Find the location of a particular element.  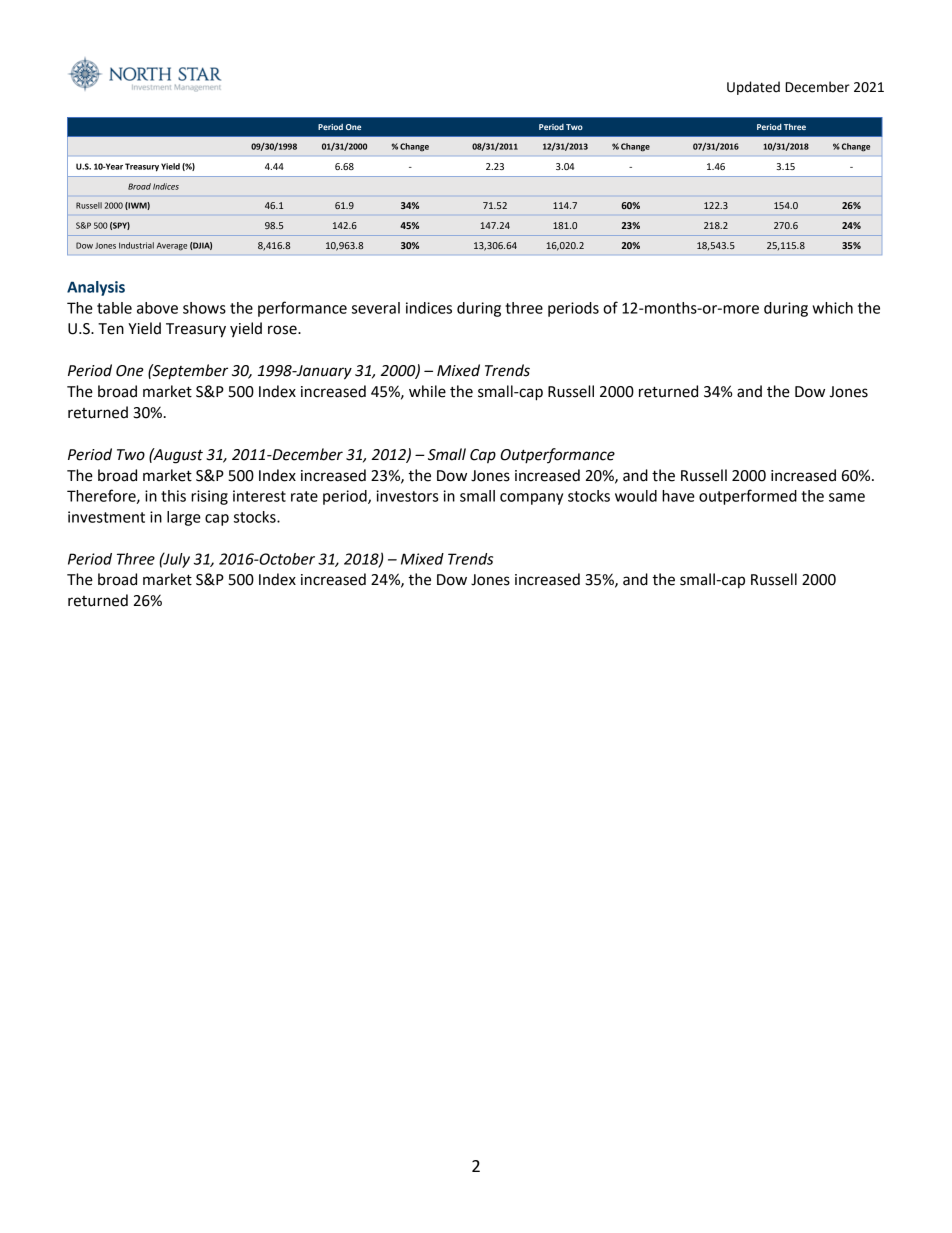

company is located at coordinates (531, 499).
